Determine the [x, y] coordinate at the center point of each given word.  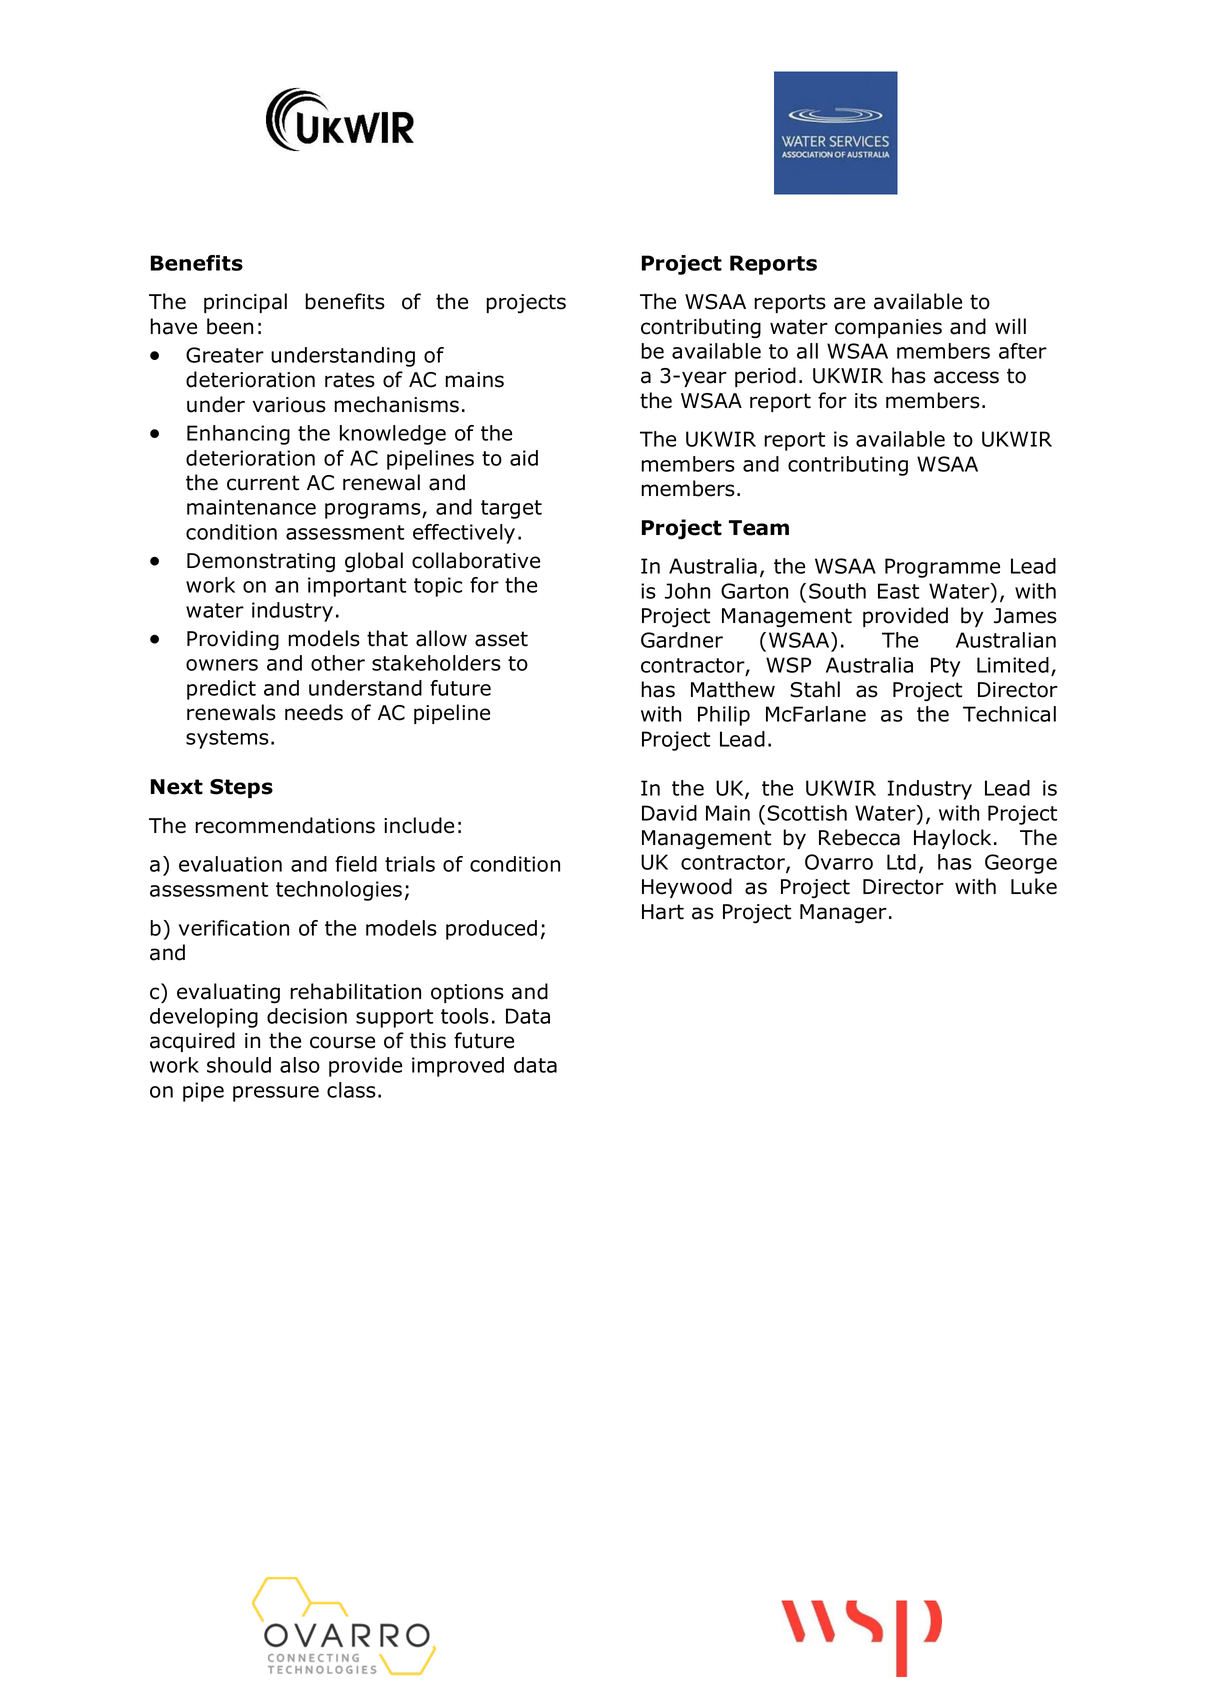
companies [888, 328]
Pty [945, 667]
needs [314, 712]
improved [458, 1067]
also [300, 1065]
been [230, 326]
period [765, 377]
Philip [724, 716]
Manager [843, 914]
